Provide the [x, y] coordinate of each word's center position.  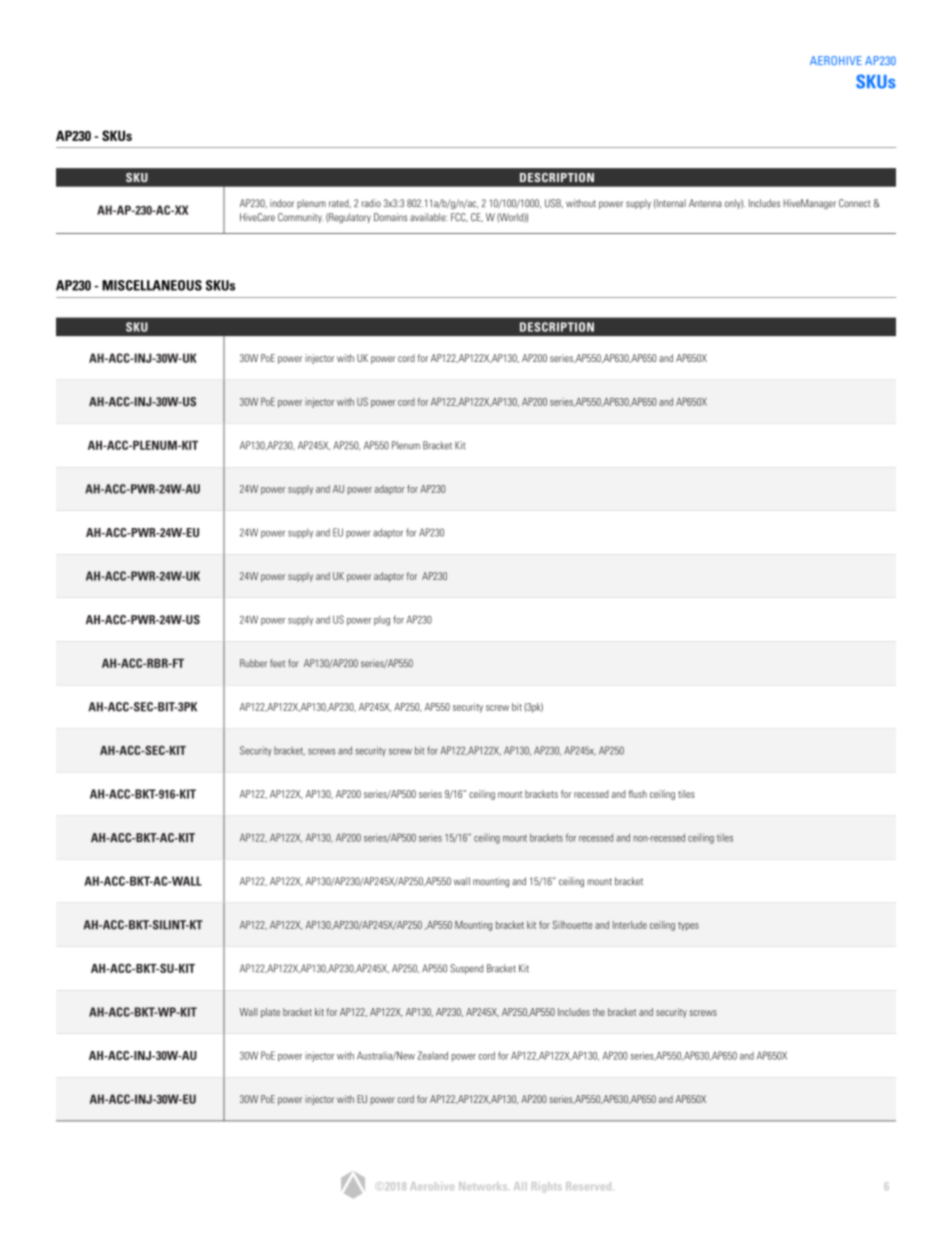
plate [270, 1013]
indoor [282, 203]
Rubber [253, 663]
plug [382, 621]
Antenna [705, 203]
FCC [459, 217]
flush [637, 794]
